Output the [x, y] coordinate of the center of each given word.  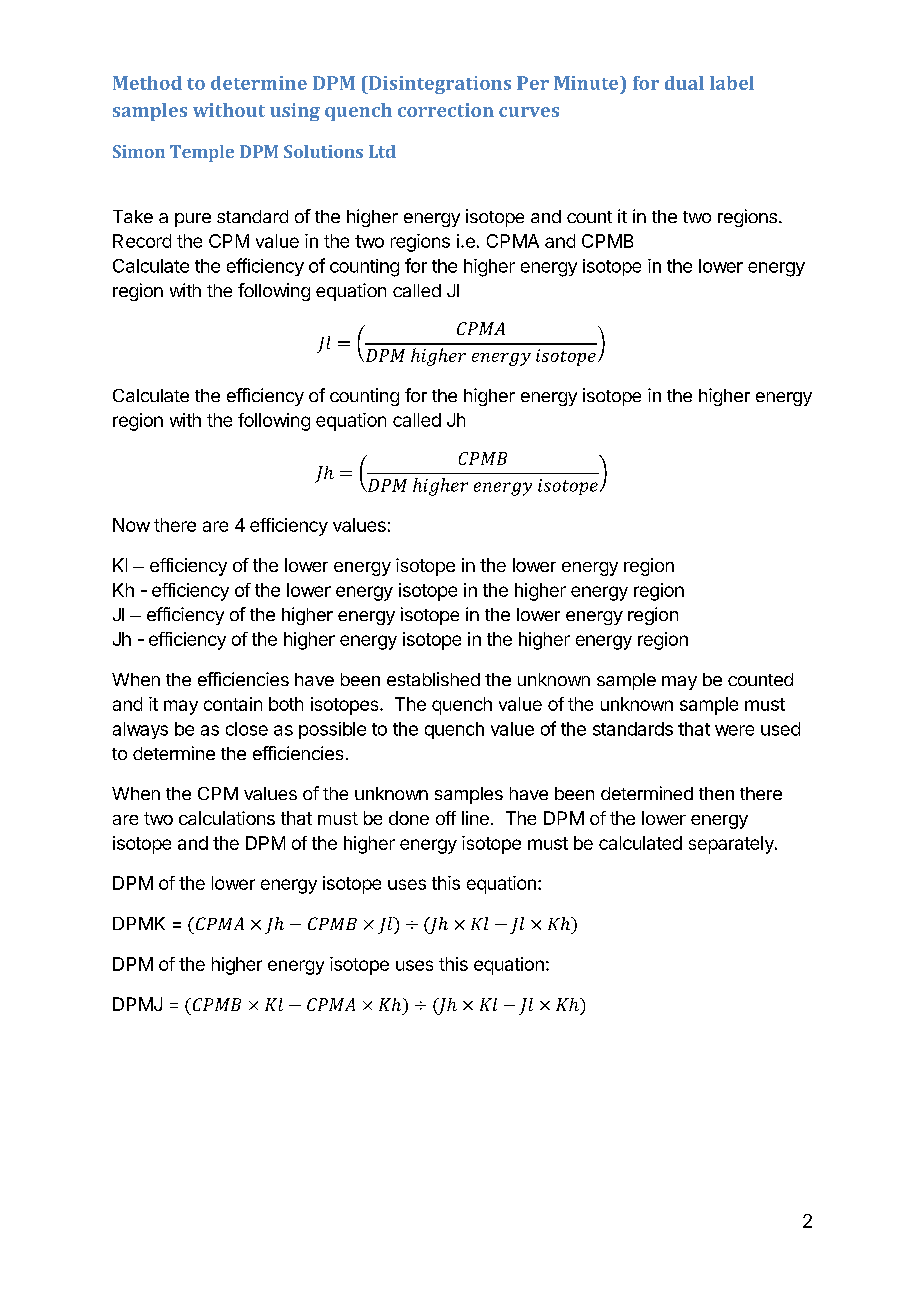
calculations [227, 818]
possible [332, 730]
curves [529, 112]
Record [142, 241]
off [446, 818]
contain [233, 704]
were [734, 730]
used [780, 729]
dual [684, 83]
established [433, 679]
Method [147, 83]
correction [446, 110]
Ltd [382, 151]
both [286, 704]
